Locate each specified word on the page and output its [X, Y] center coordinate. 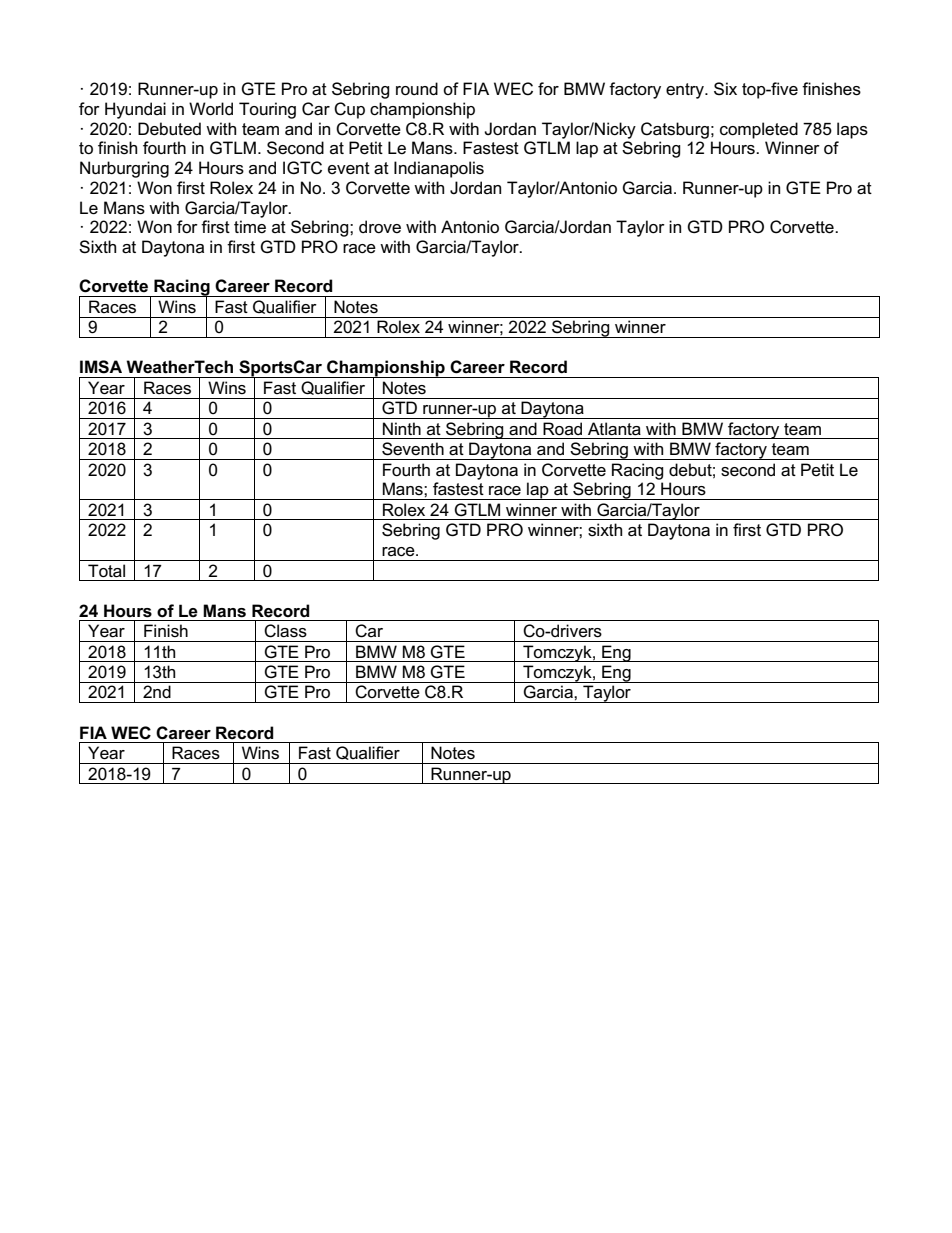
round [417, 89]
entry [686, 91]
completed [759, 130]
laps [852, 130]
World [211, 109]
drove [380, 227]
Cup [349, 110]
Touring [267, 110]
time [250, 226]
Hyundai [135, 110]
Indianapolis [439, 169]
